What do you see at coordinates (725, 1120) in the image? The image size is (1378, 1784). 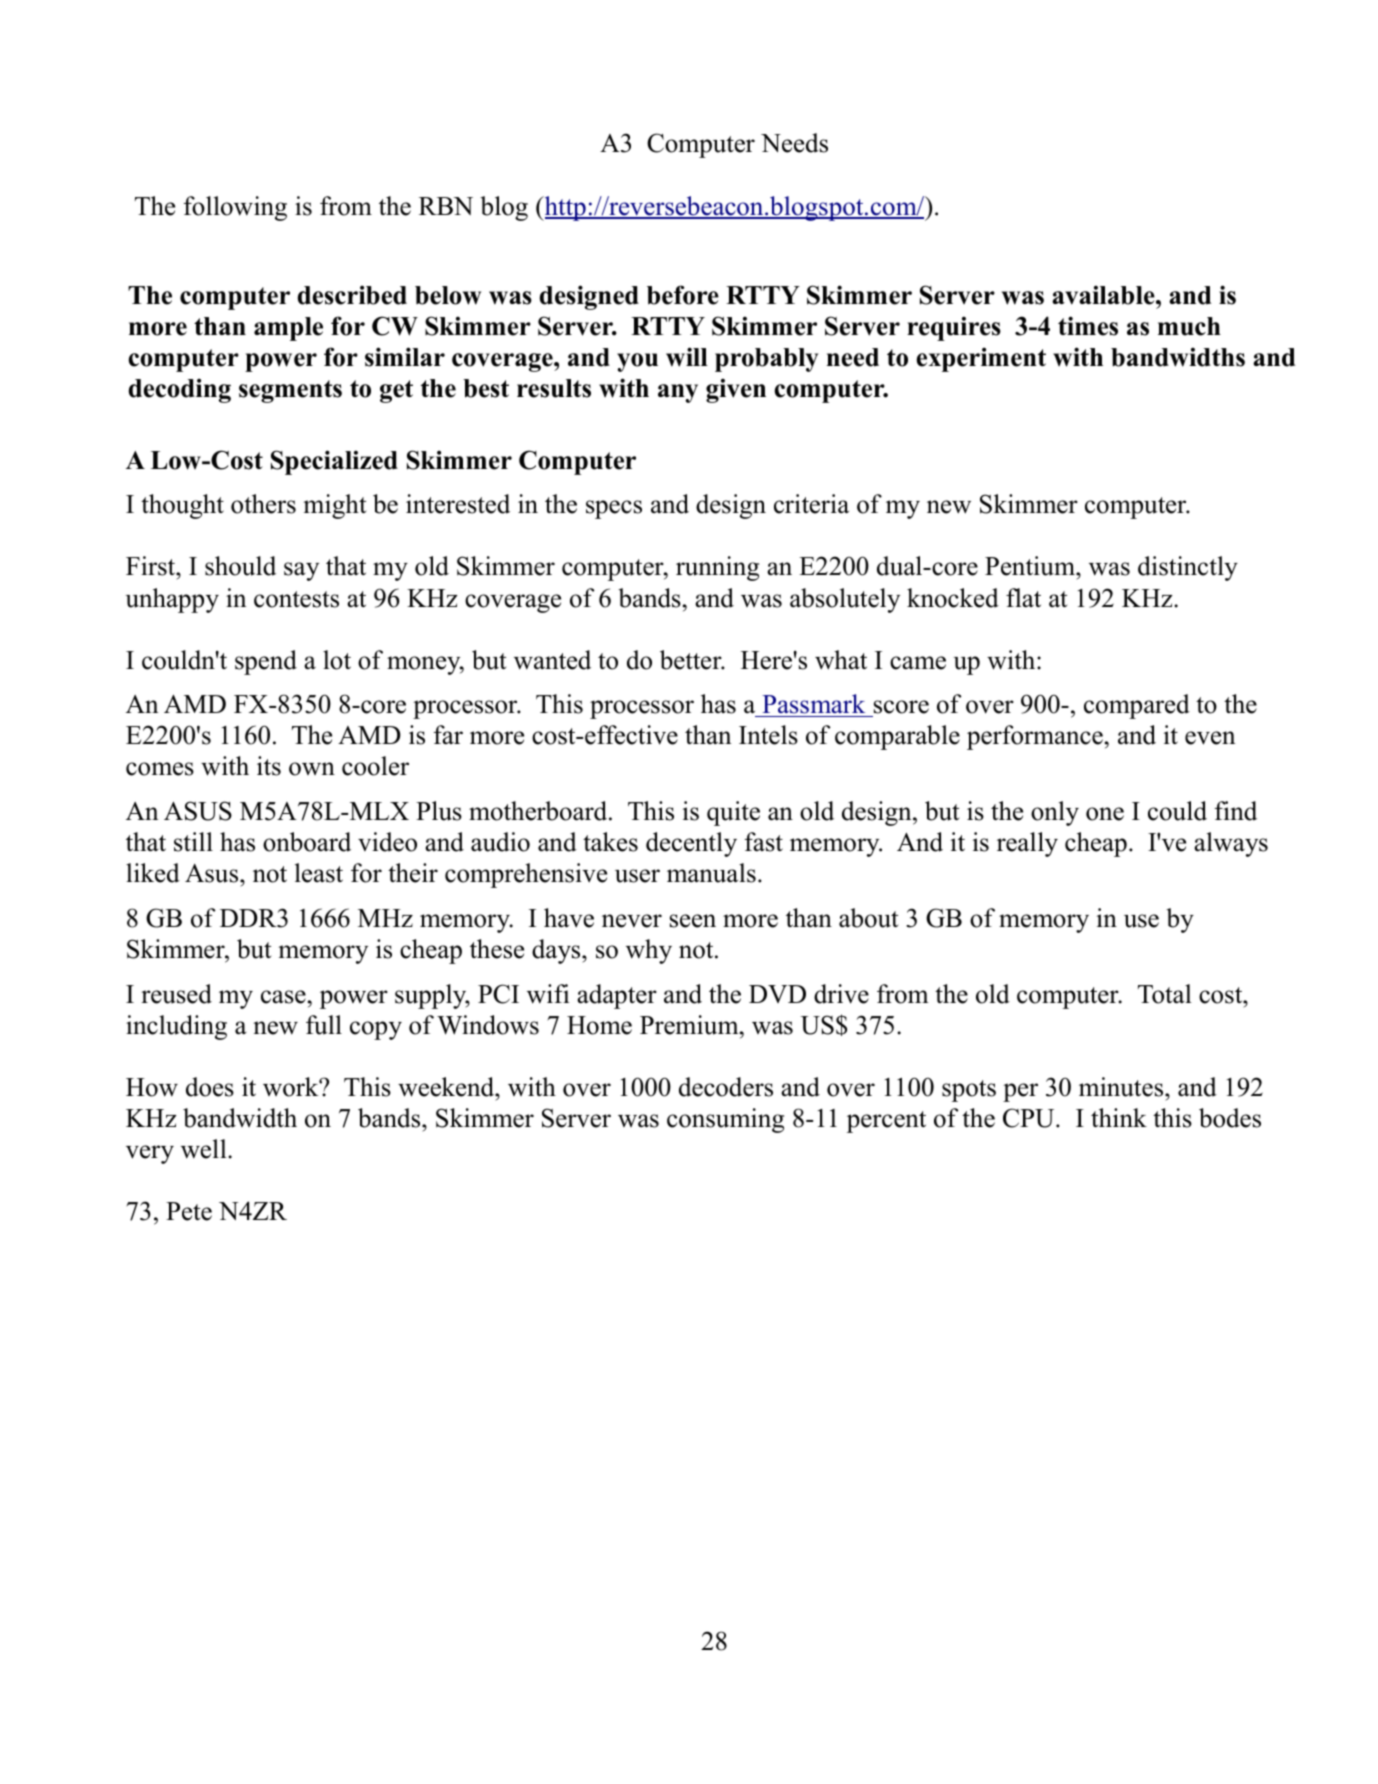 I see `consuming` at bounding box center [725, 1120].
